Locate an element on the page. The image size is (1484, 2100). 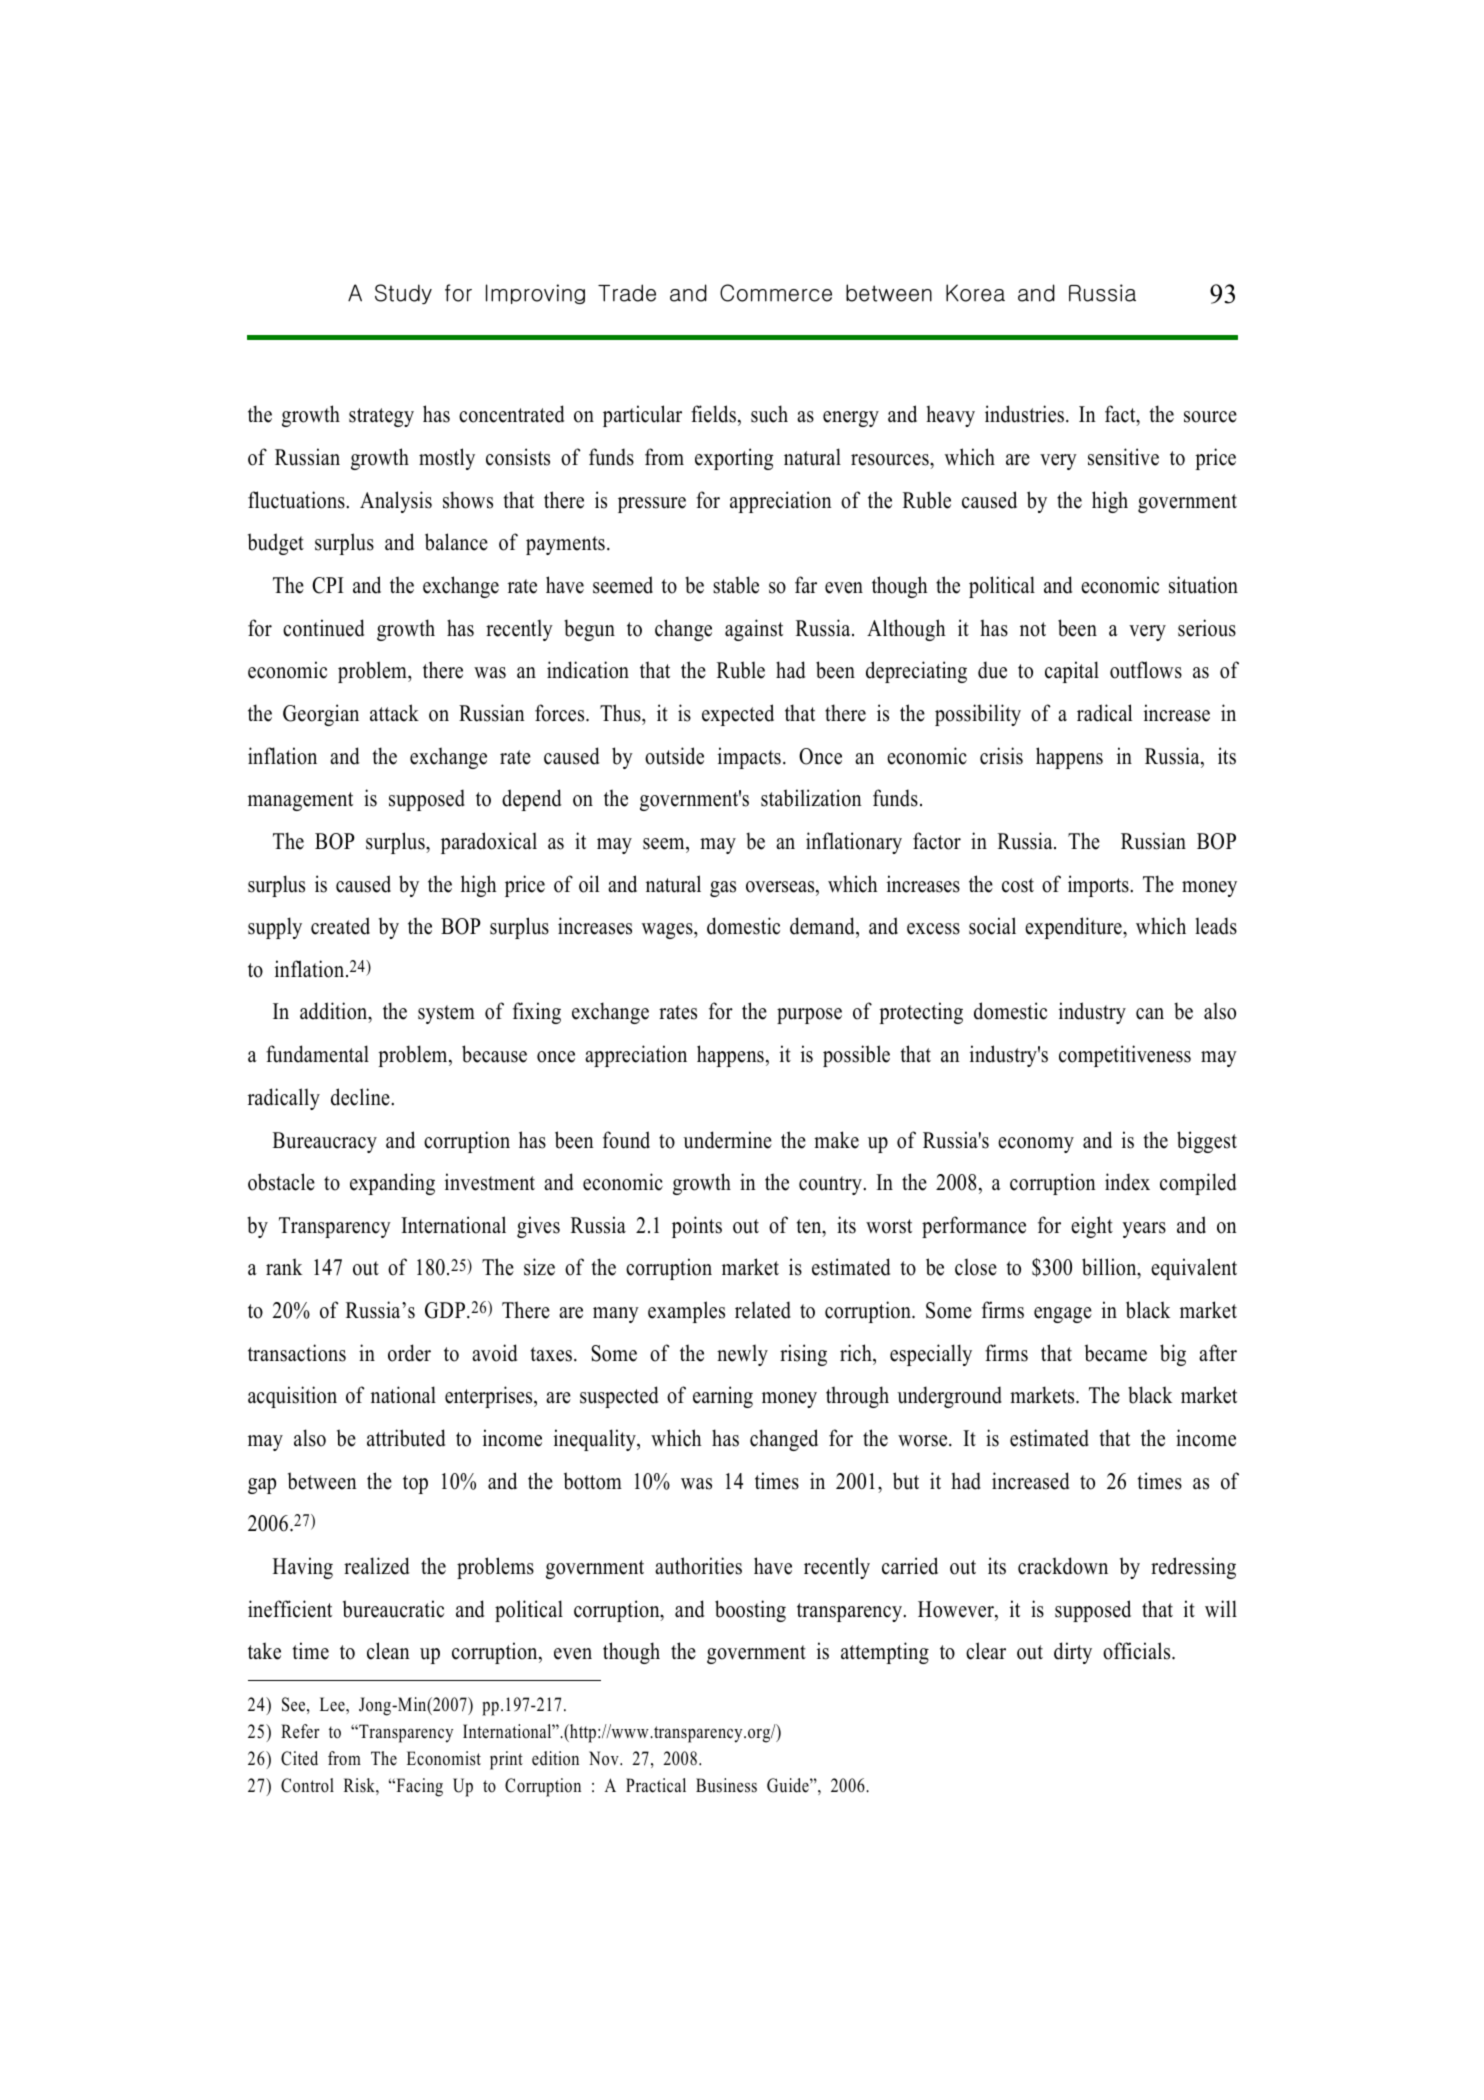
Lee is located at coordinates (333, 1704).
